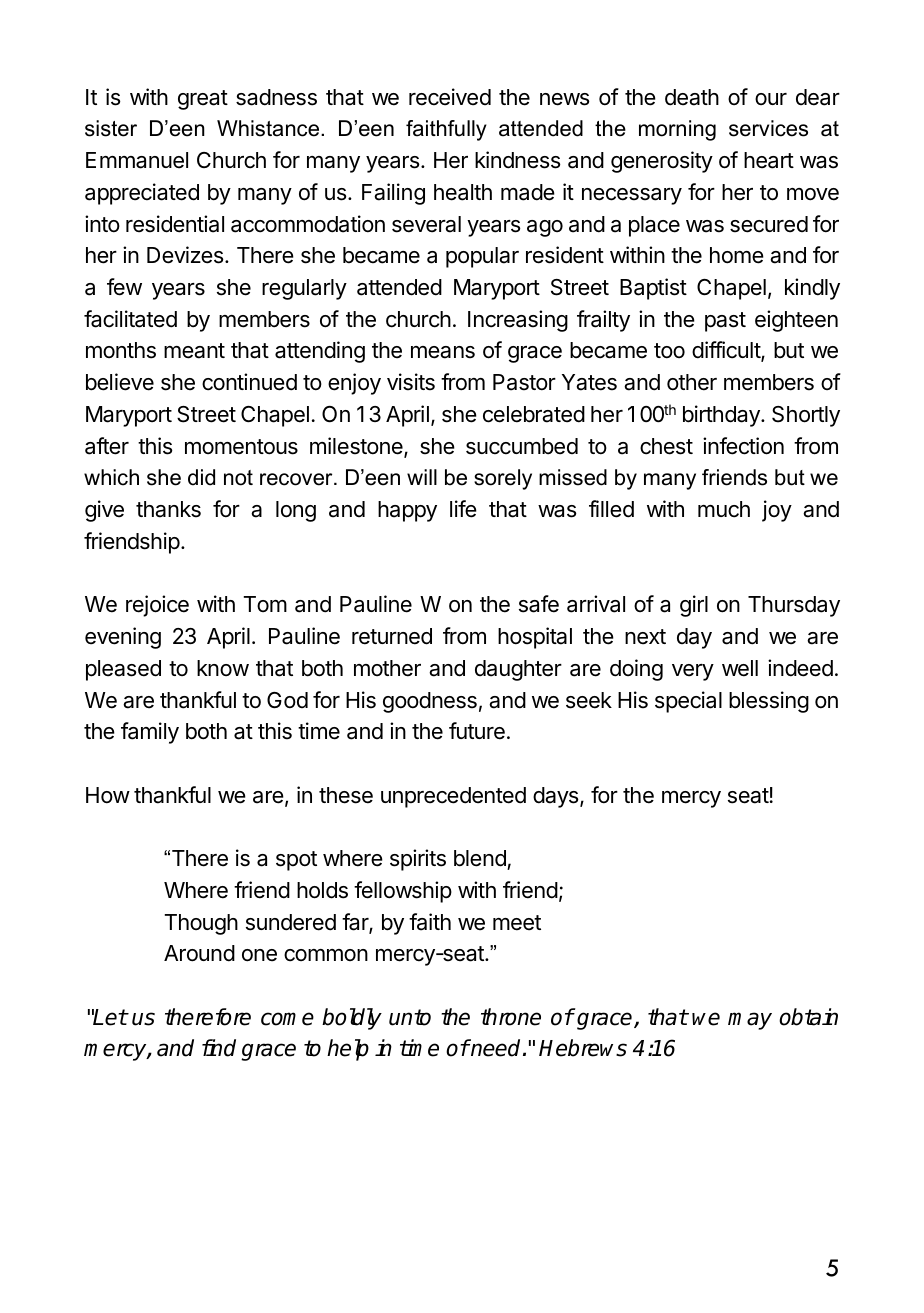 This screenshot has width=924, height=1313. I want to click on blessing, so click(769, 702).
